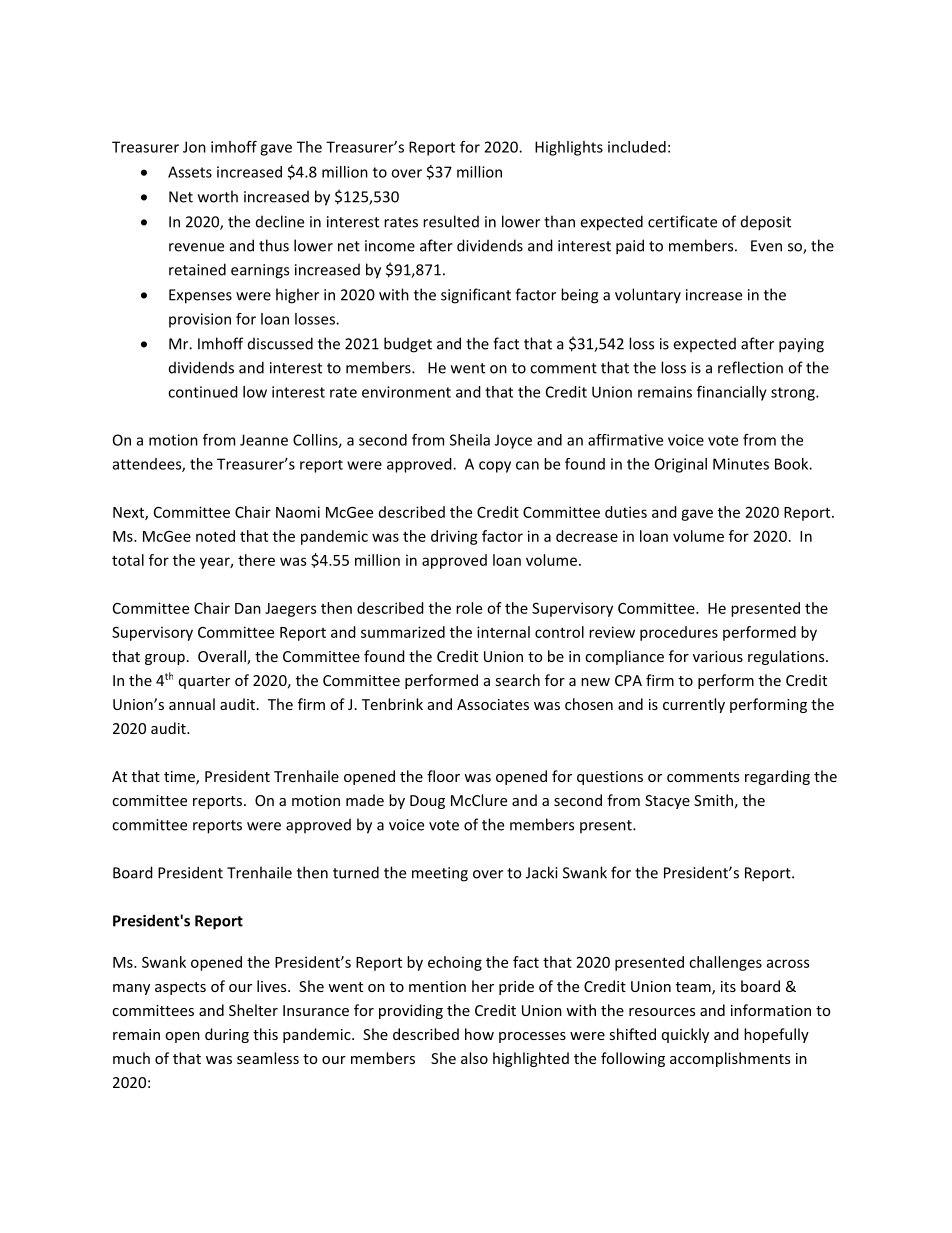 This page has height=1233, width=952. What do you see at coordinates (694, 705) in the page?
I see `currently` at bounding box center [694, 705].
